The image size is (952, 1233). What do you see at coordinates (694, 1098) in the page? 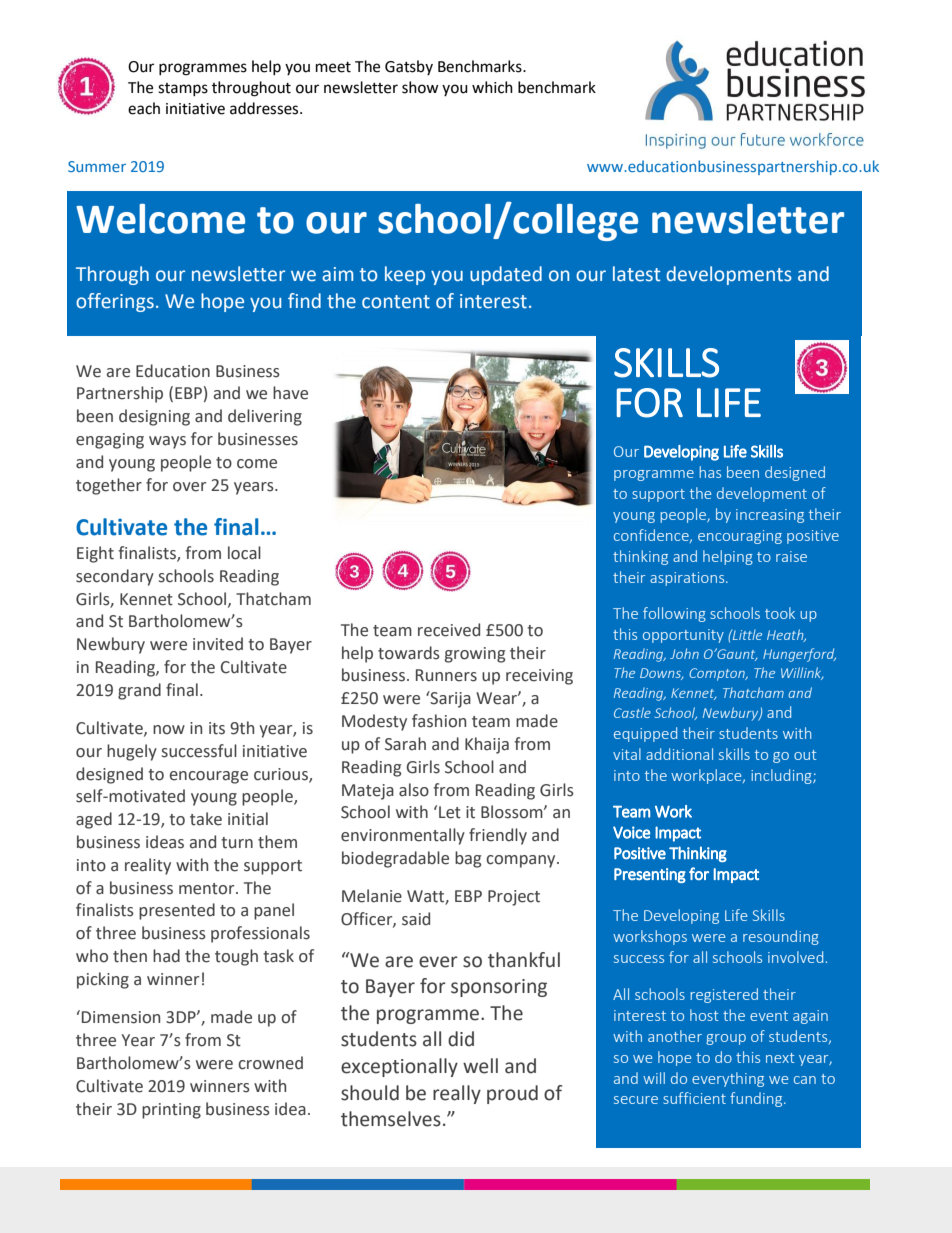
I see `sufficient` at bounding box center [694, 1098].
